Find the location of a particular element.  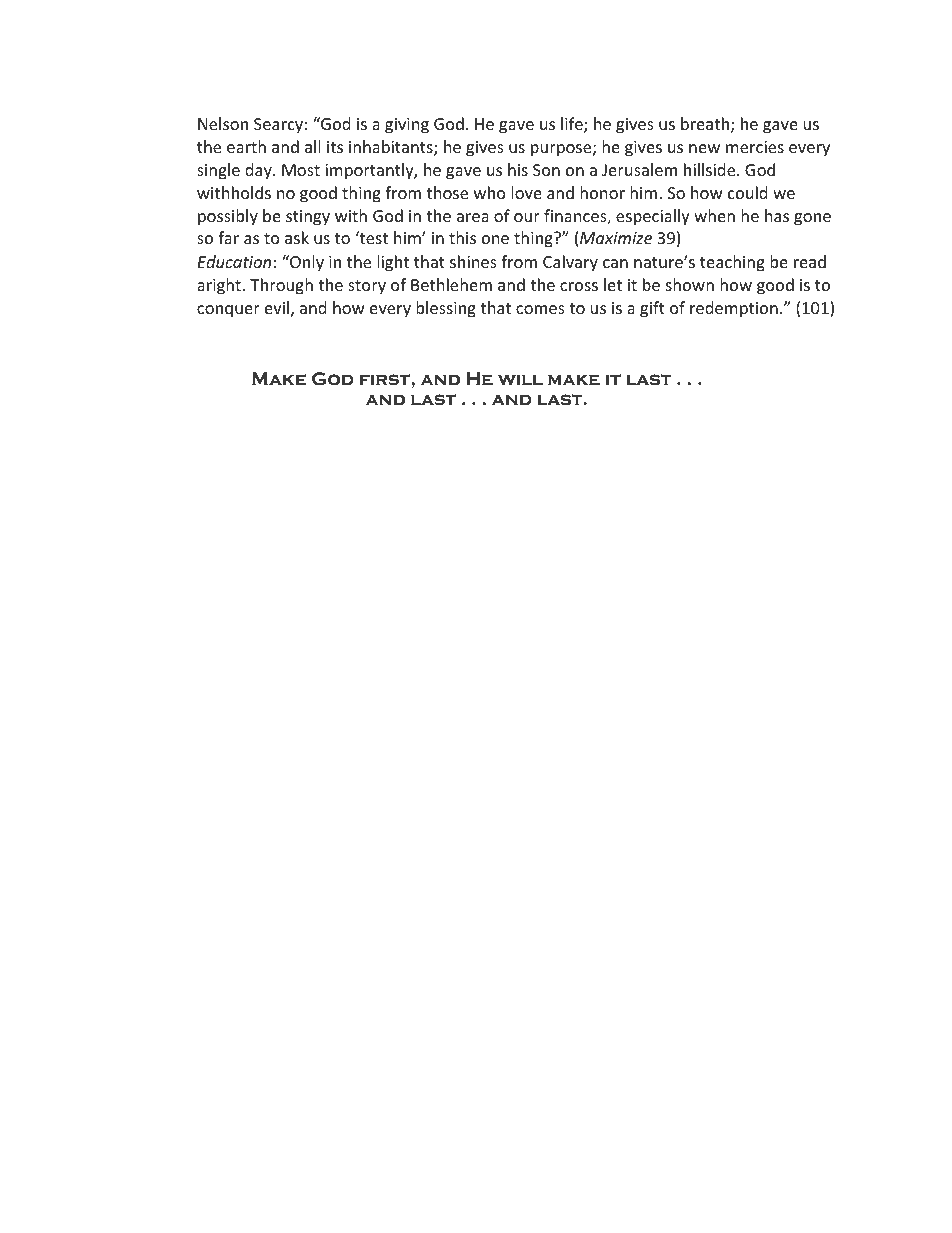

breath is located at coordinates (706, 125).
